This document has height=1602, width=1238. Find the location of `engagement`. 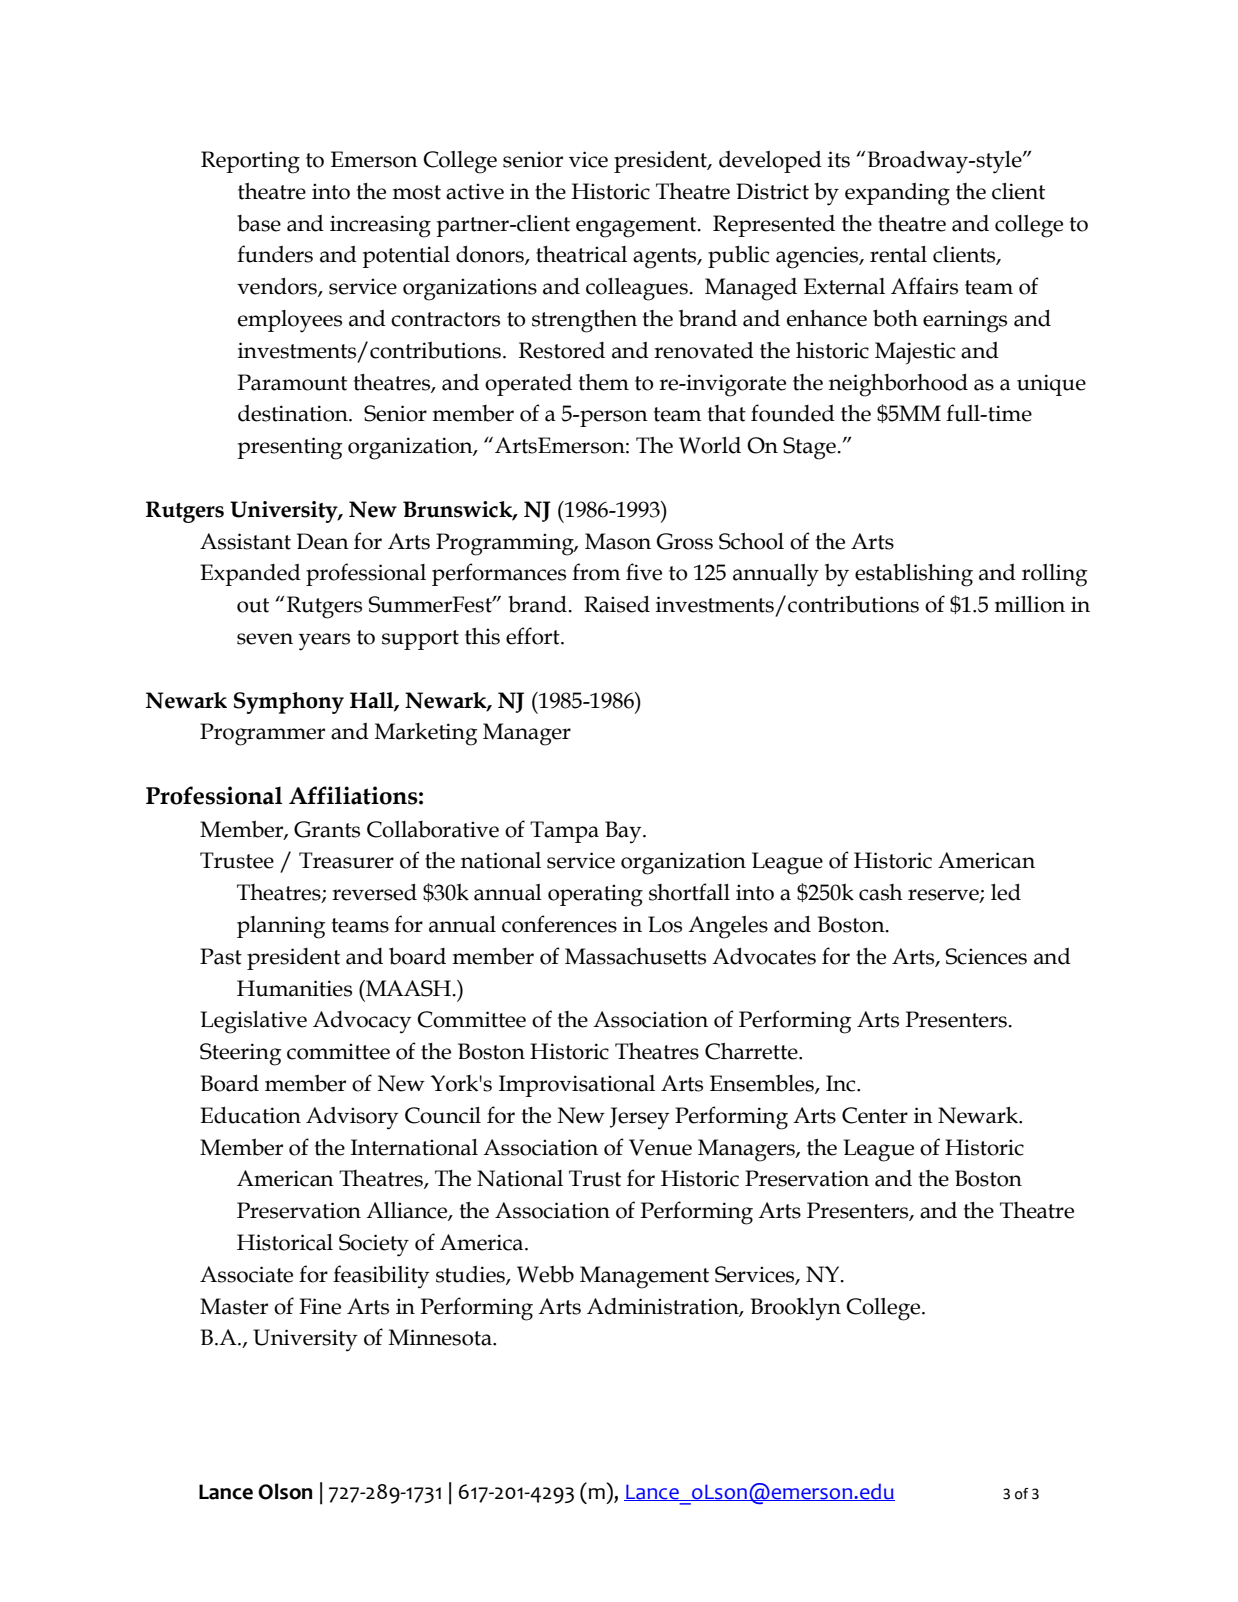

engagement is located at coordinates (637, 227).
